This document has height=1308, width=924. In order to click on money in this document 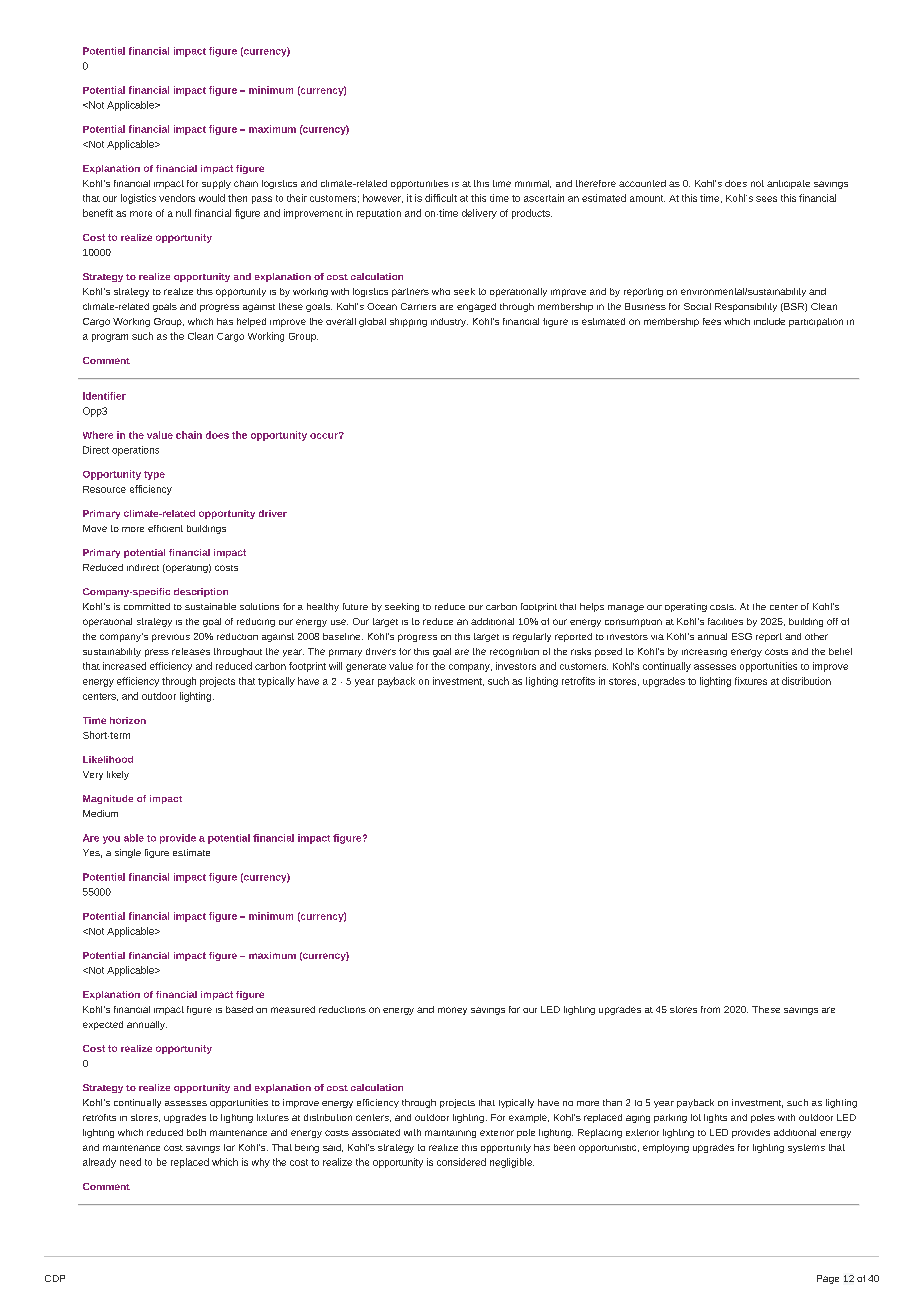, I will do `click(452, 1011)`.
